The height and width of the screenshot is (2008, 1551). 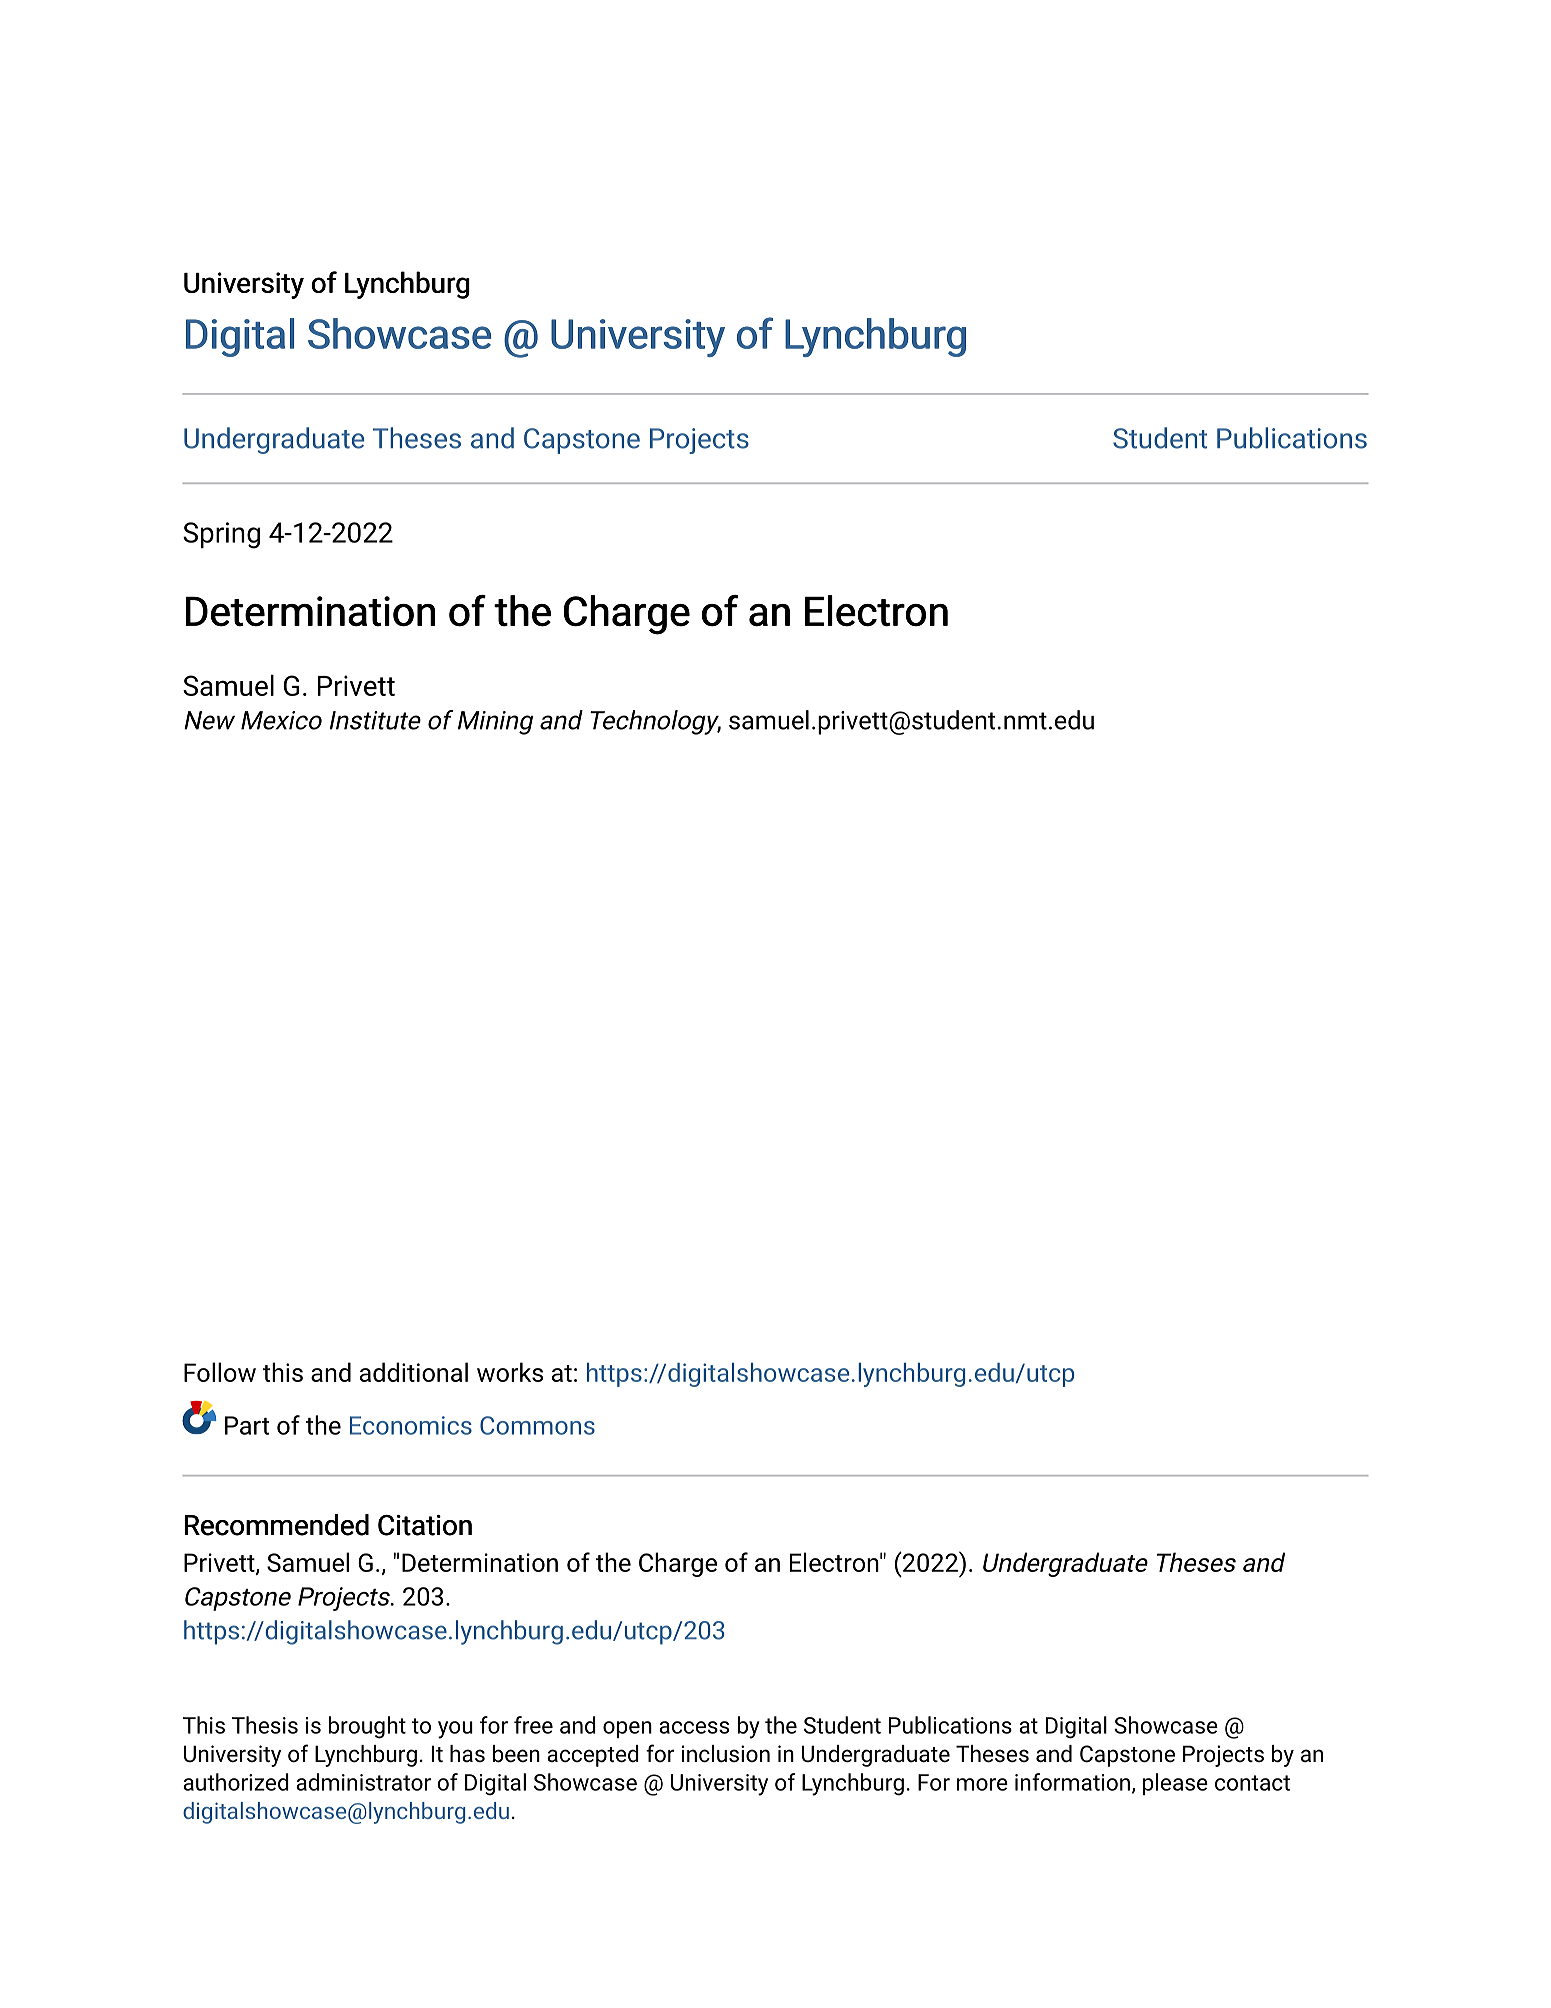 I want to click on additional, so click(x=414, y=1372).
